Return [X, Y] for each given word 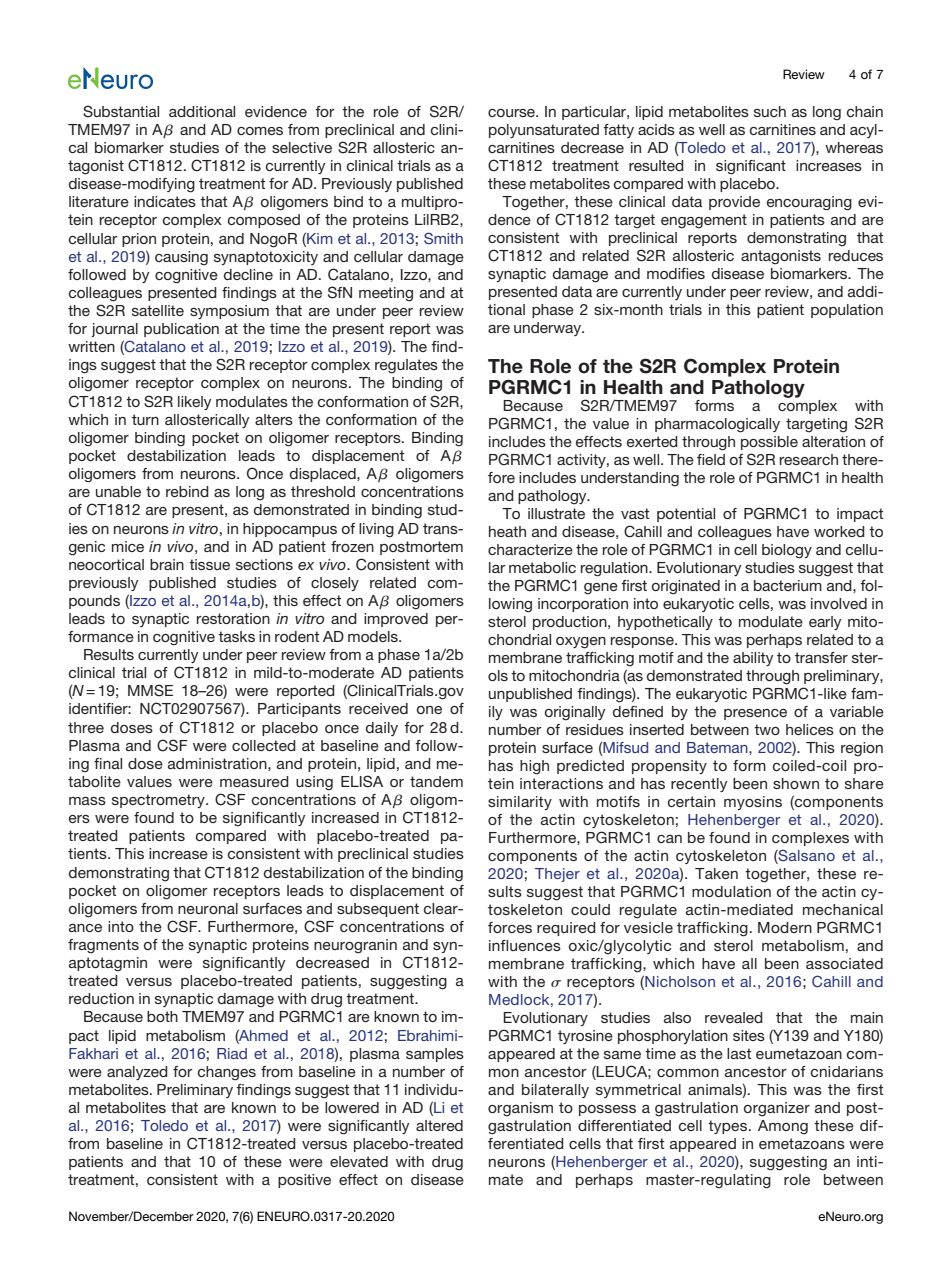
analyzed [137, 1073]
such [770, 111]
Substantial [121, 111]
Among [783, 1127]
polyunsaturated [544, 131]
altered [439, 1125]
